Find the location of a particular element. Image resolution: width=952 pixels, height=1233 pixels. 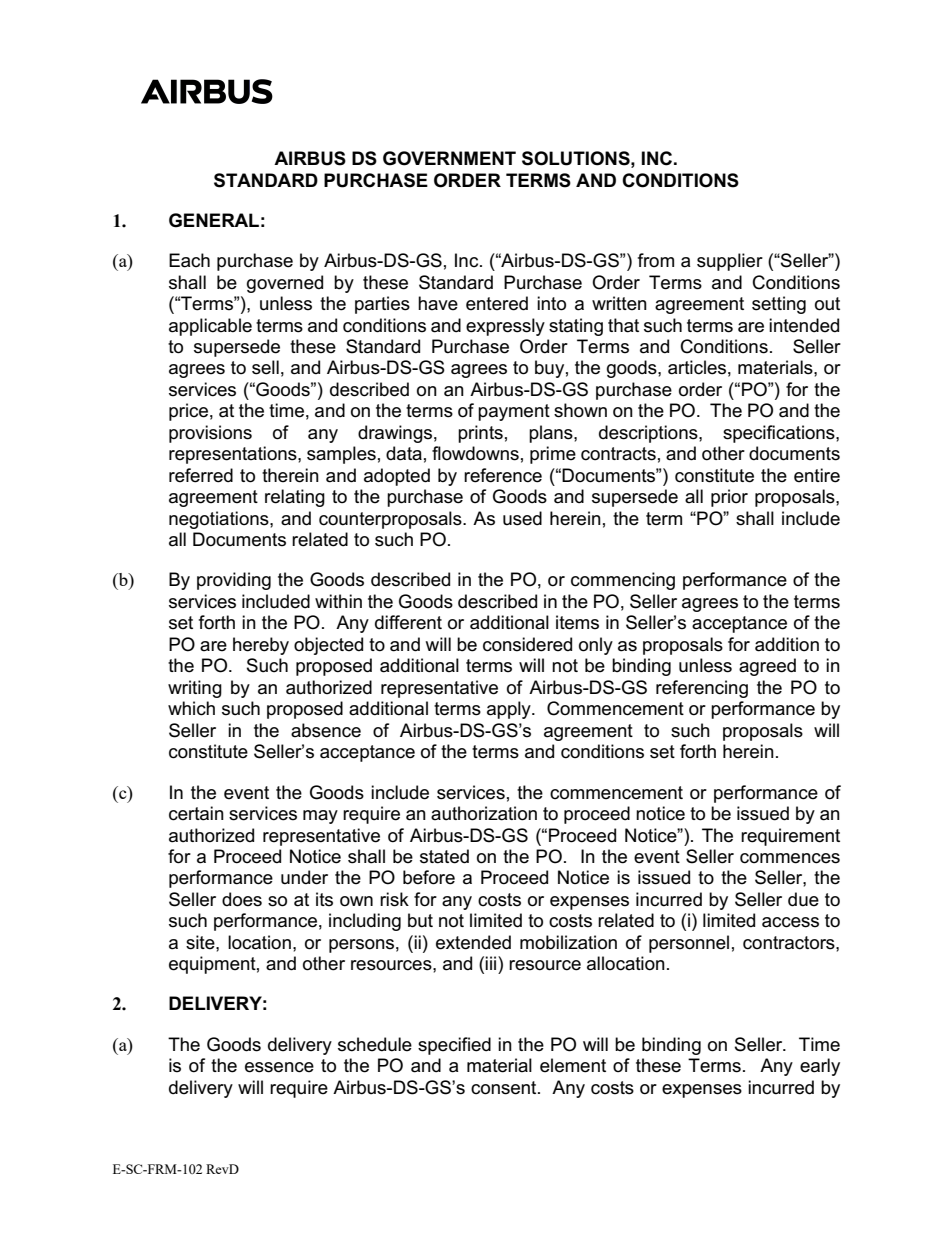

considered is located at coordinates (527, 644).
